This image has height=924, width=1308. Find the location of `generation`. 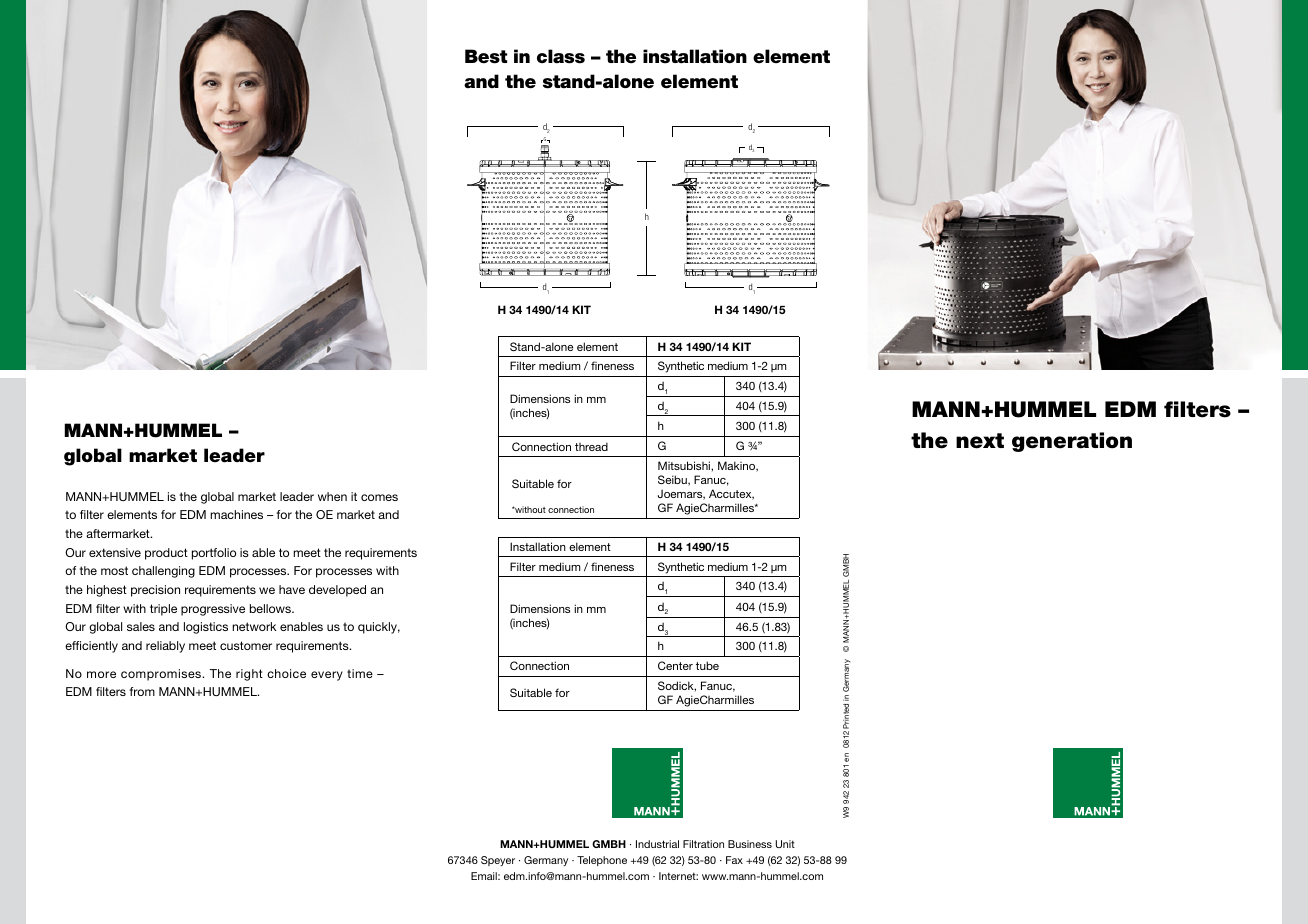

generation is located at coordinates (1072, 442).
